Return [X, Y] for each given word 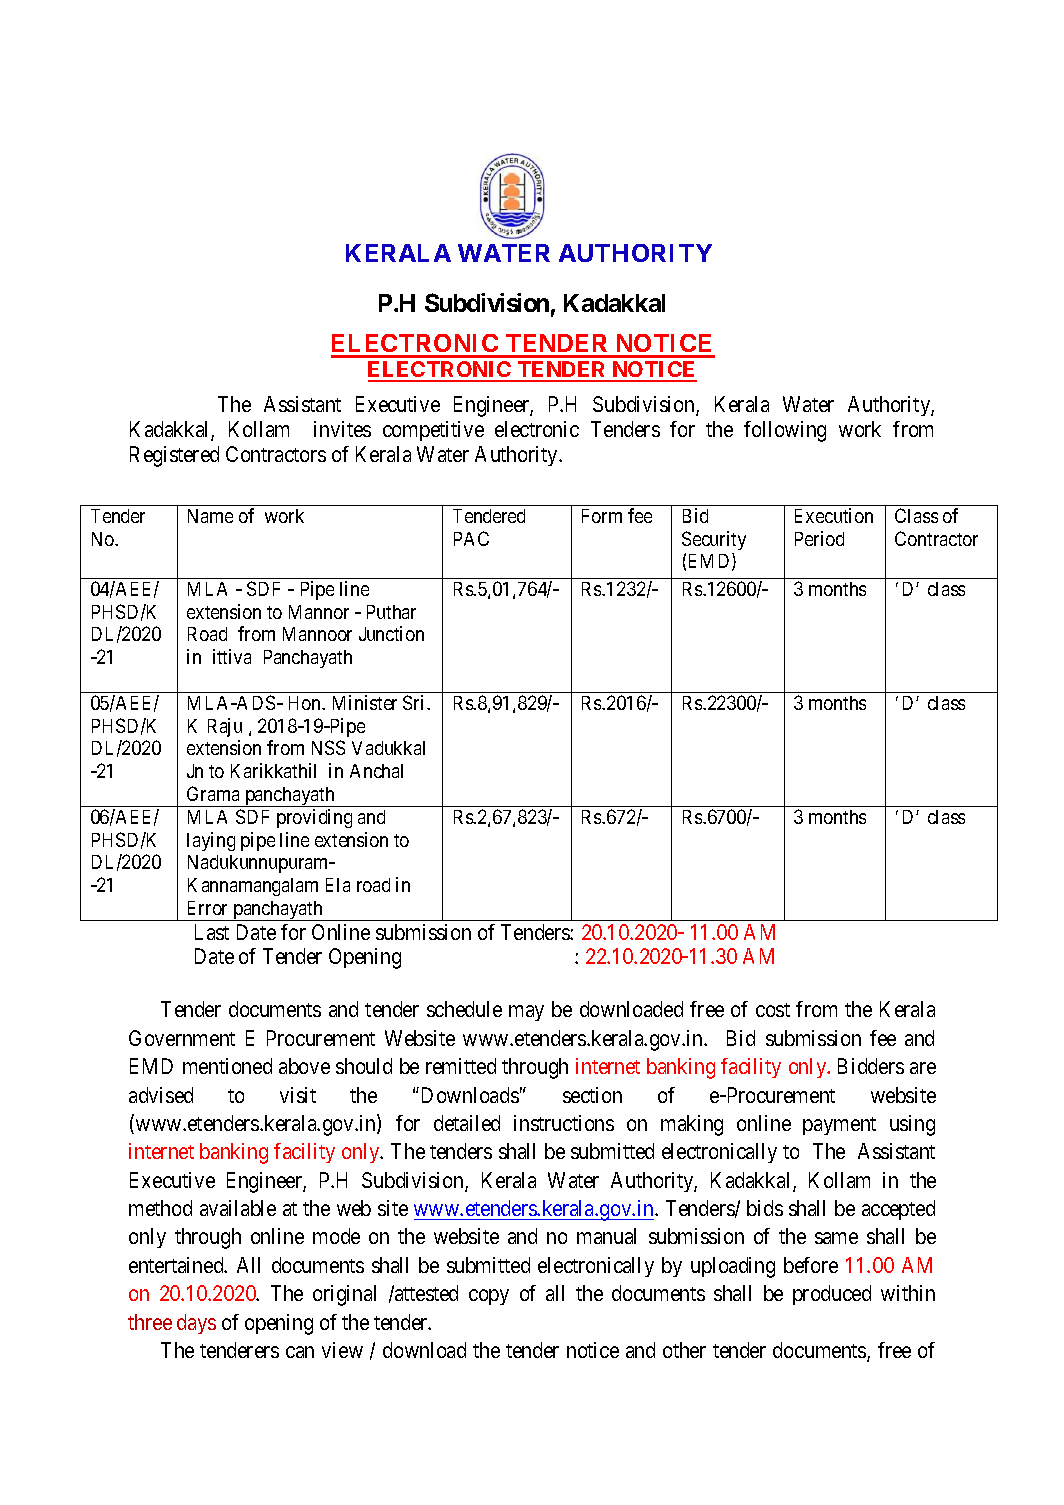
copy [489, 1297]
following [785, 431]
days [196, 1324]
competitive [433, 431]
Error [207, 908]
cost [773, 1010]
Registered [174, 456]
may [526, 1013]
